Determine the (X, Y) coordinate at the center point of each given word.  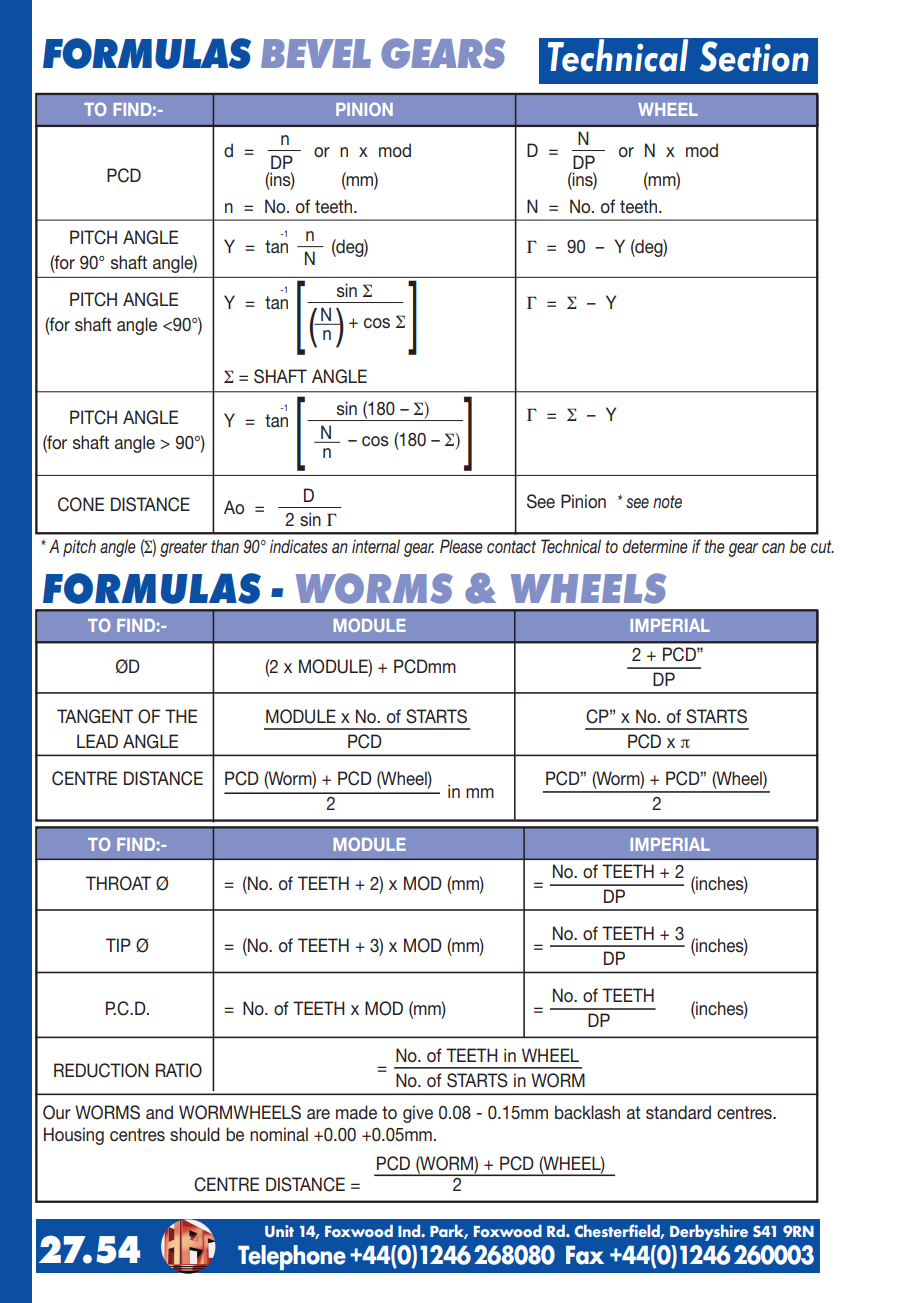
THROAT (118, 883)
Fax (585, 1255)
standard (678, 1112)
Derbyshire (709, 1232)
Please (461, 546)
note (667, 501)
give (418, 1114)
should (195, 1134)
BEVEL (316, 53)
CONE (81, 504)
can (773, 548)
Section (754, 56)
